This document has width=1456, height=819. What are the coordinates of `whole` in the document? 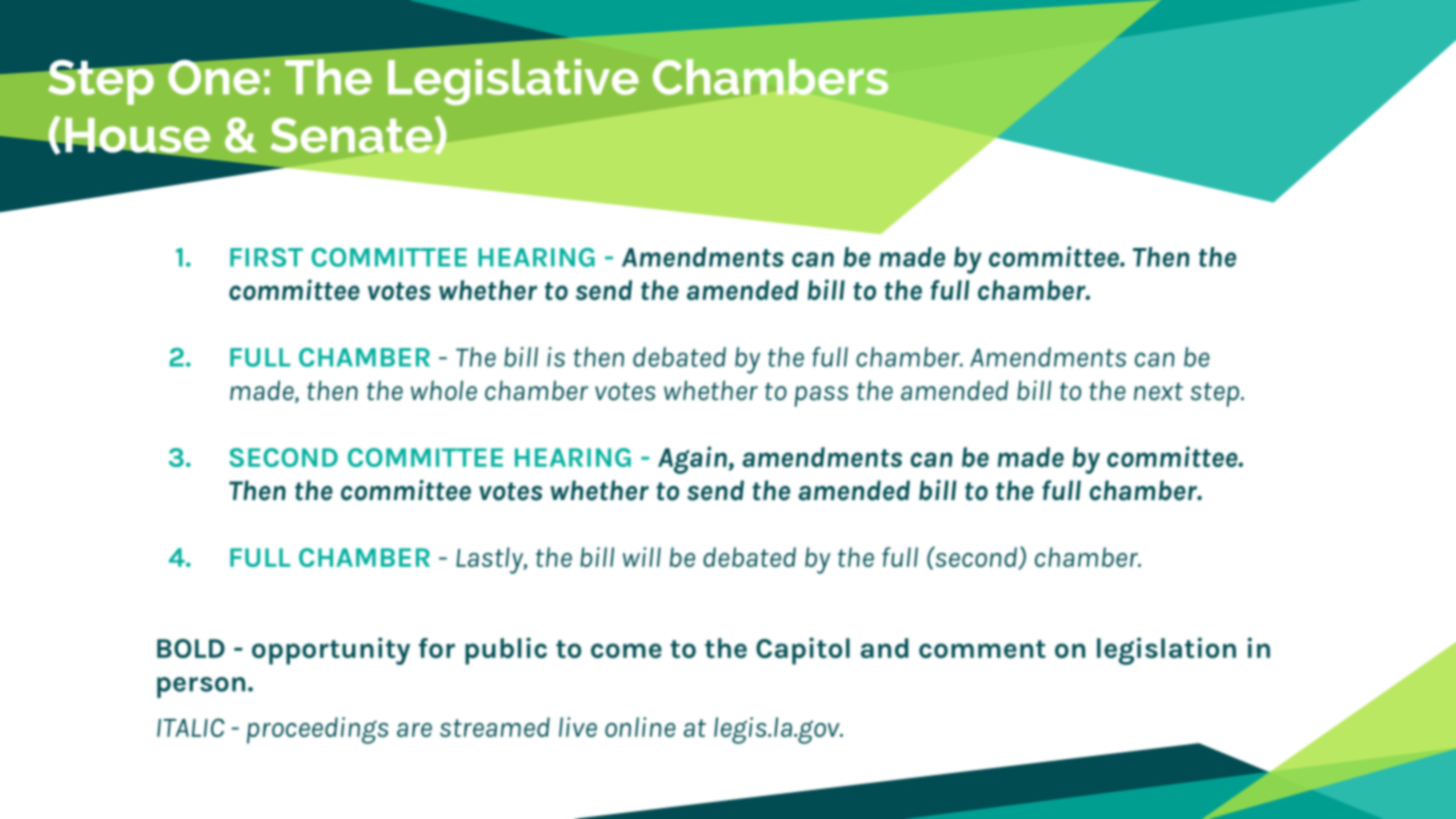 It's located at (444, 390).
